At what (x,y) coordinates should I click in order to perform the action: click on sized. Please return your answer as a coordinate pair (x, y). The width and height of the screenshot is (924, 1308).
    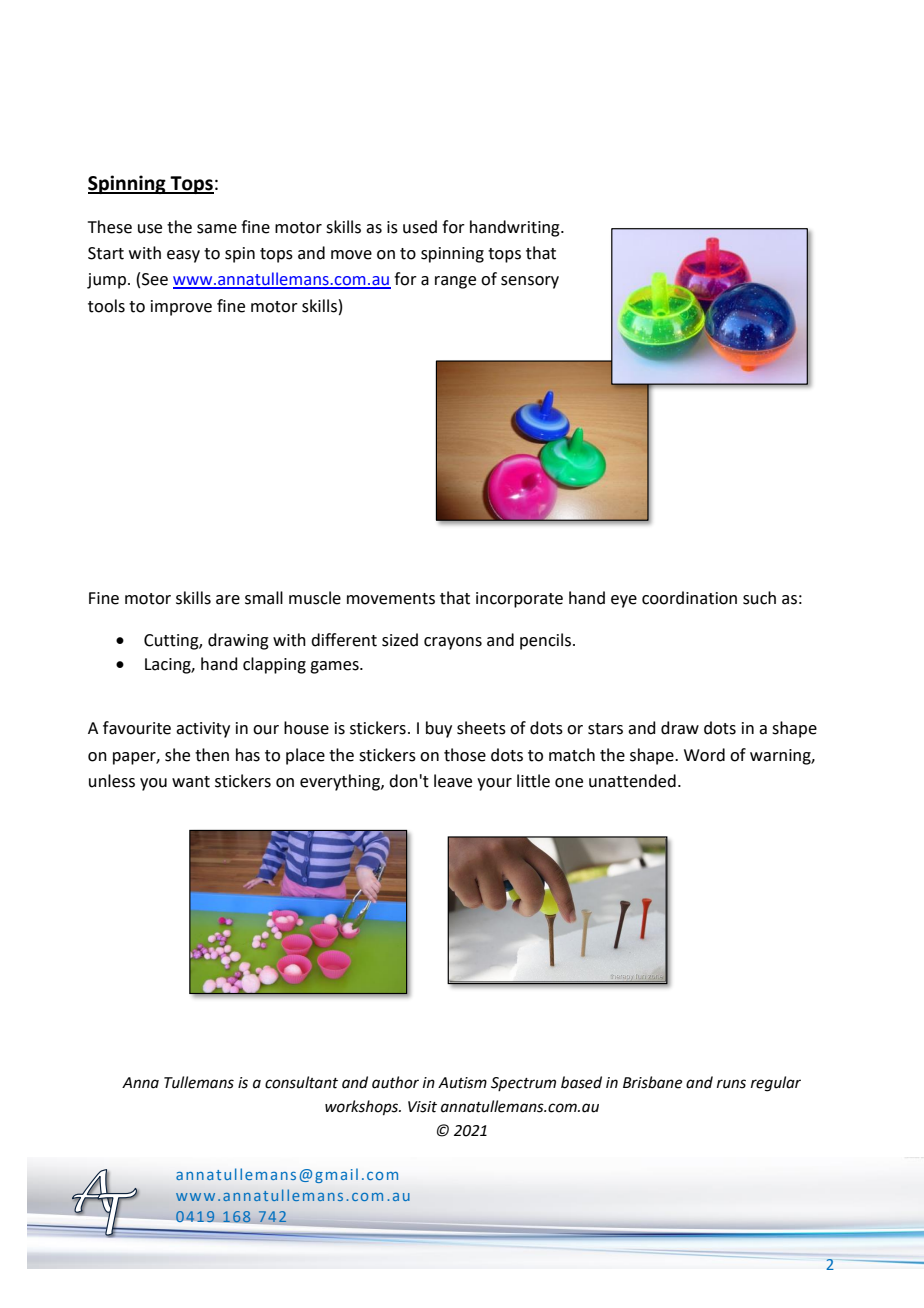
    Looking at the image, I should click on (400, 640).
